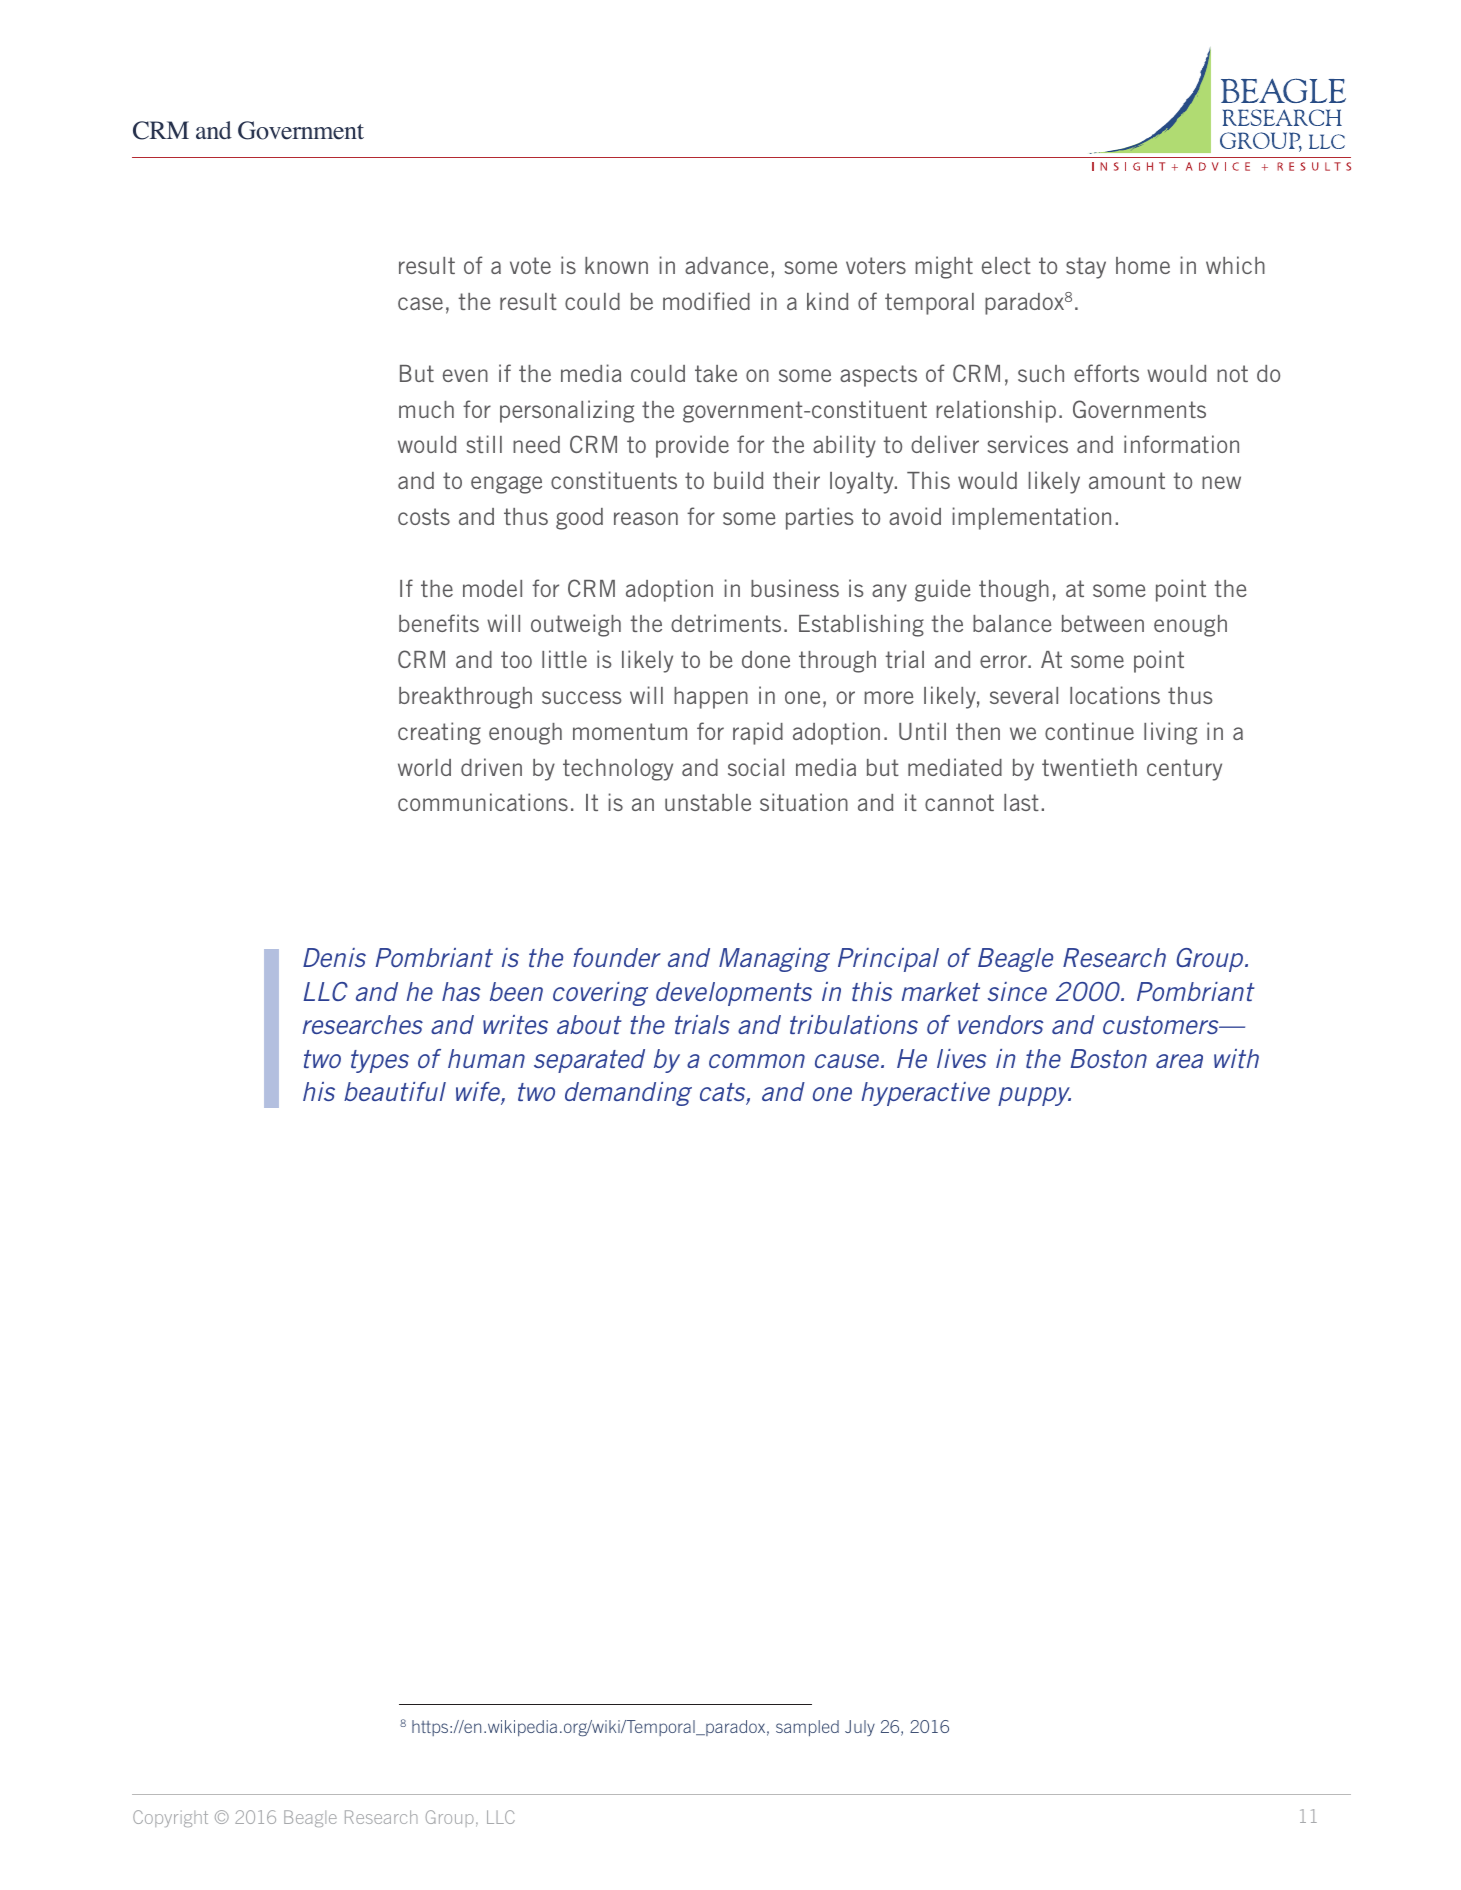 Image resolution: width=1461 pixels, height=1890 pixels. Describe the element at coordinates (1034, 1096) in the screenshot. I see `puppy` at that location.
